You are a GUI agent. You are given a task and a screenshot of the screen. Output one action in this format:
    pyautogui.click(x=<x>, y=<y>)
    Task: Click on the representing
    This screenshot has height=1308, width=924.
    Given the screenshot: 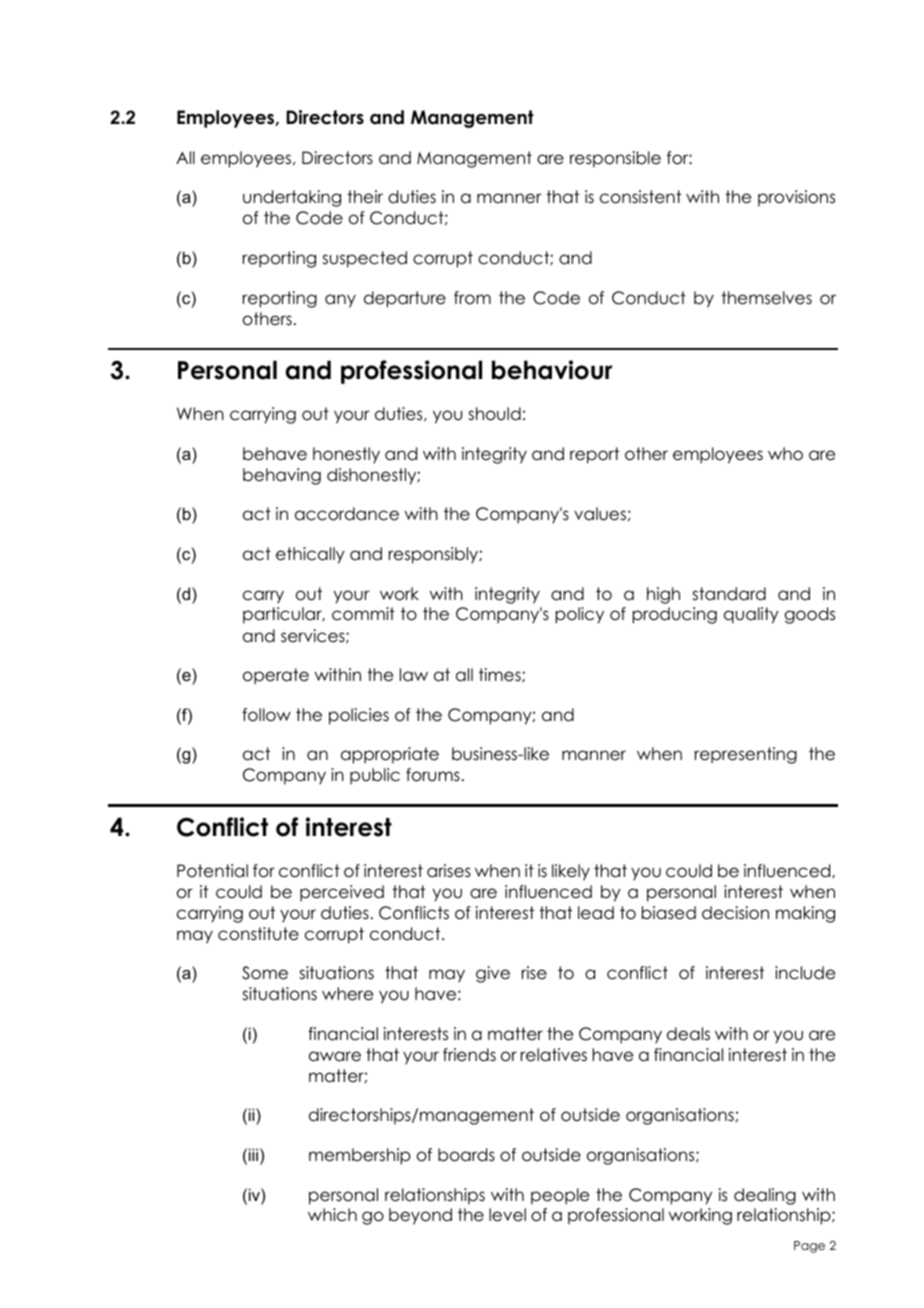 What is the action you would take?
    pyautogui.click(x=746, y=755)
